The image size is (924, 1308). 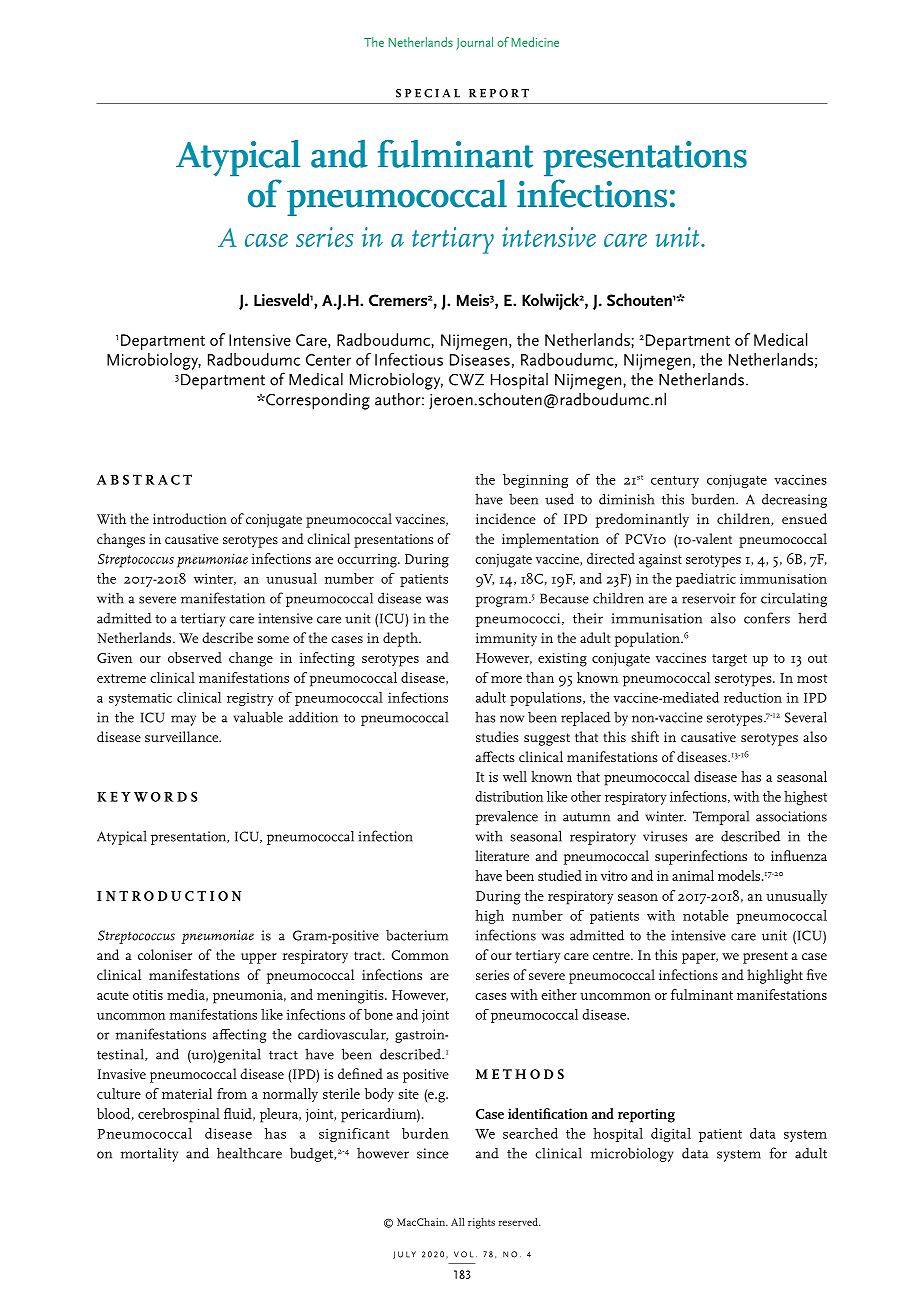 What do you see at coordinates (675, 482) in the page?
I see `century` at bounding box center [675, 482].
